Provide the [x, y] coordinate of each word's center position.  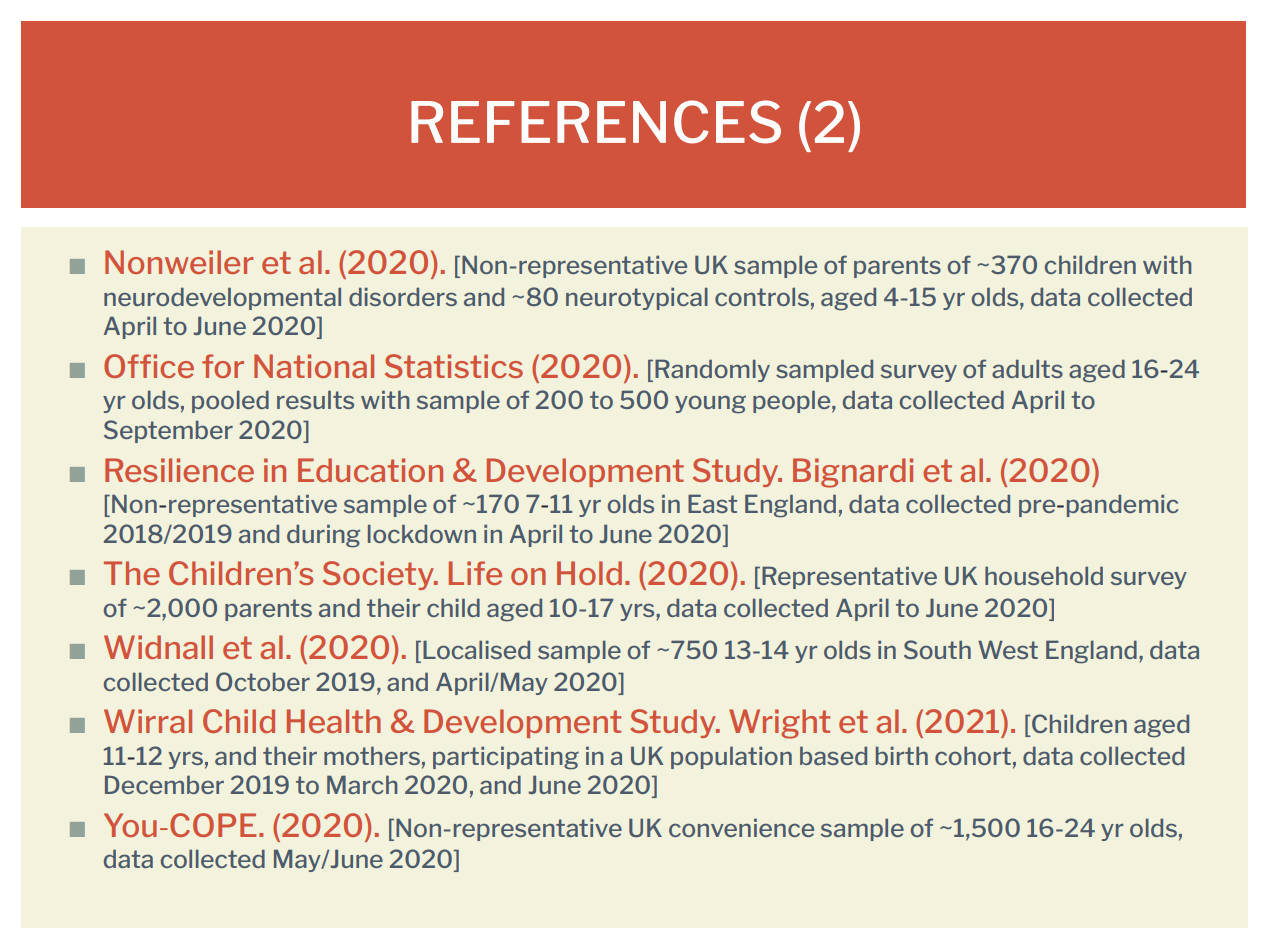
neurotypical [637, 298]
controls [762, 296]
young [710, 404]
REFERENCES [596, 122]
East [712, 503]
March [362, 784]
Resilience [179, 470]
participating [506, 758]
